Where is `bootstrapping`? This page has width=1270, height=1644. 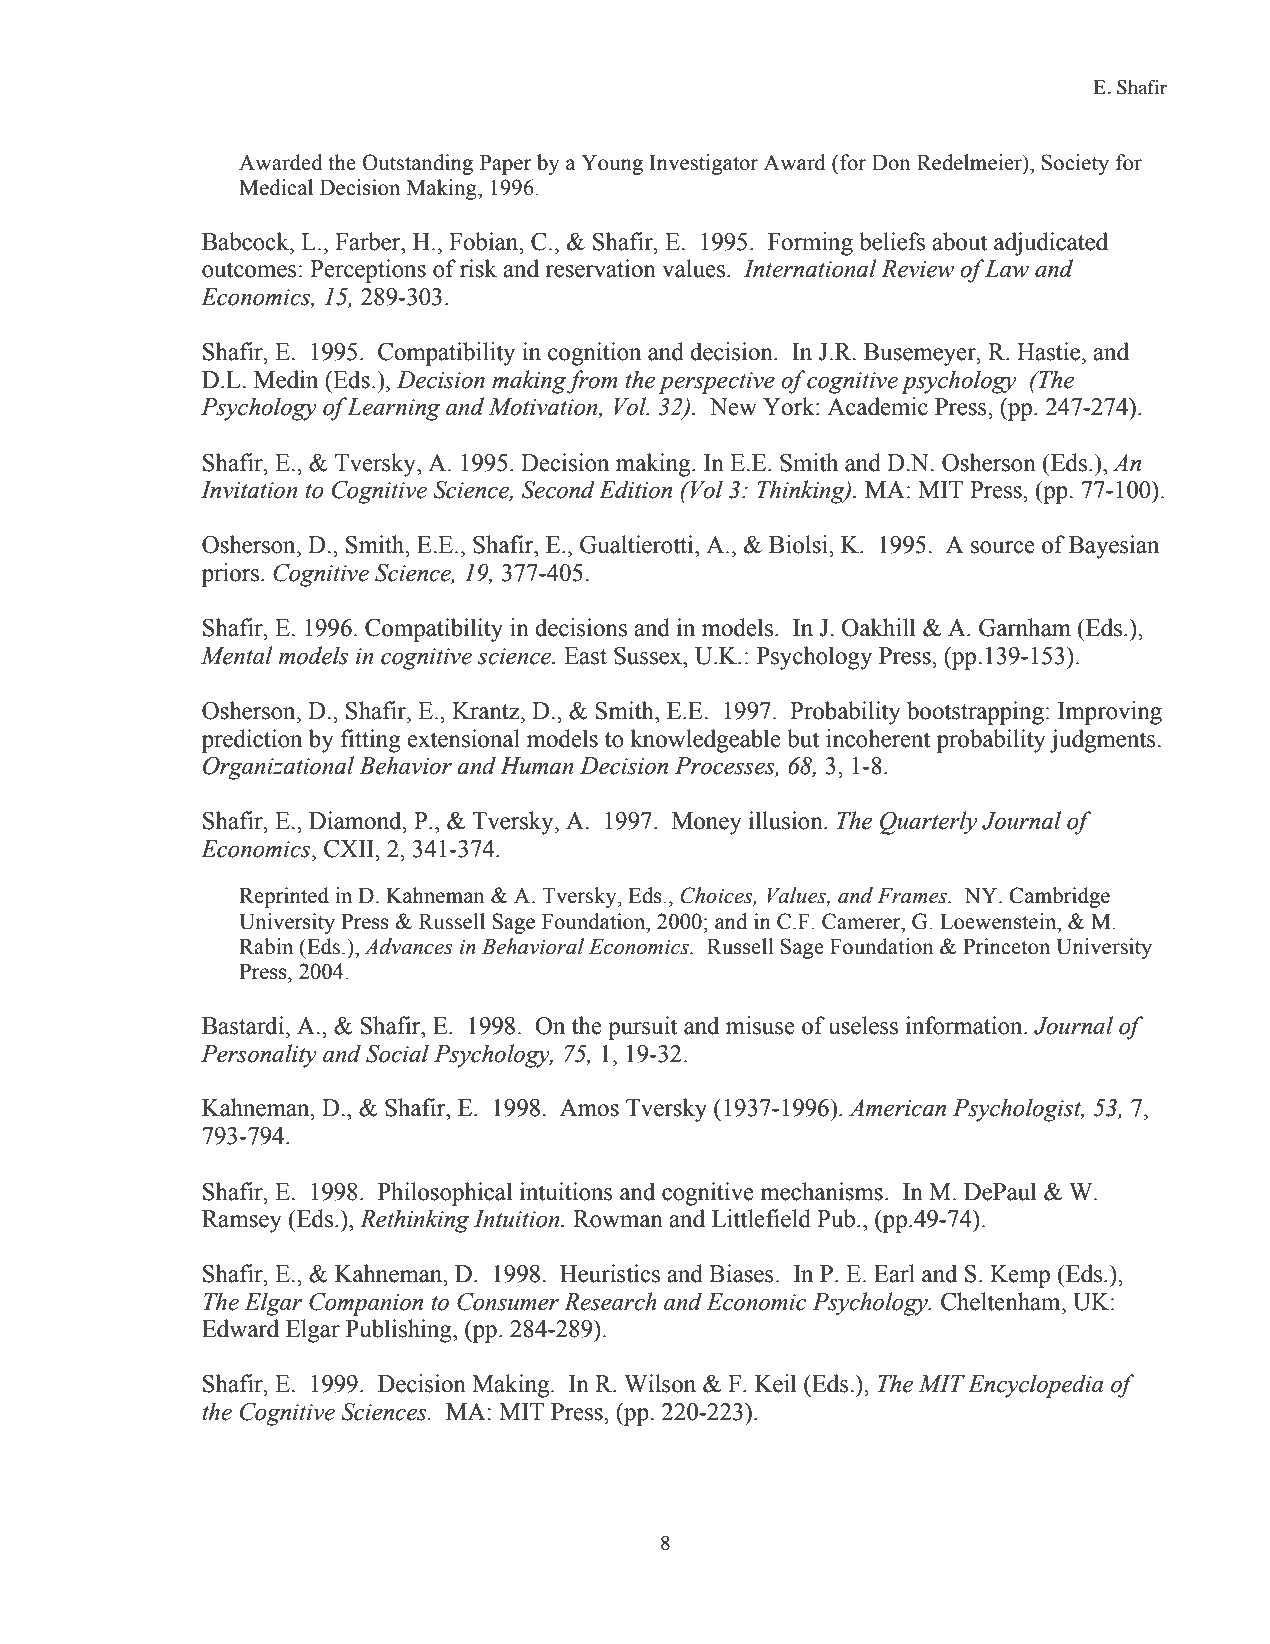
bootstrapping is located at coordinates (975, 713).
